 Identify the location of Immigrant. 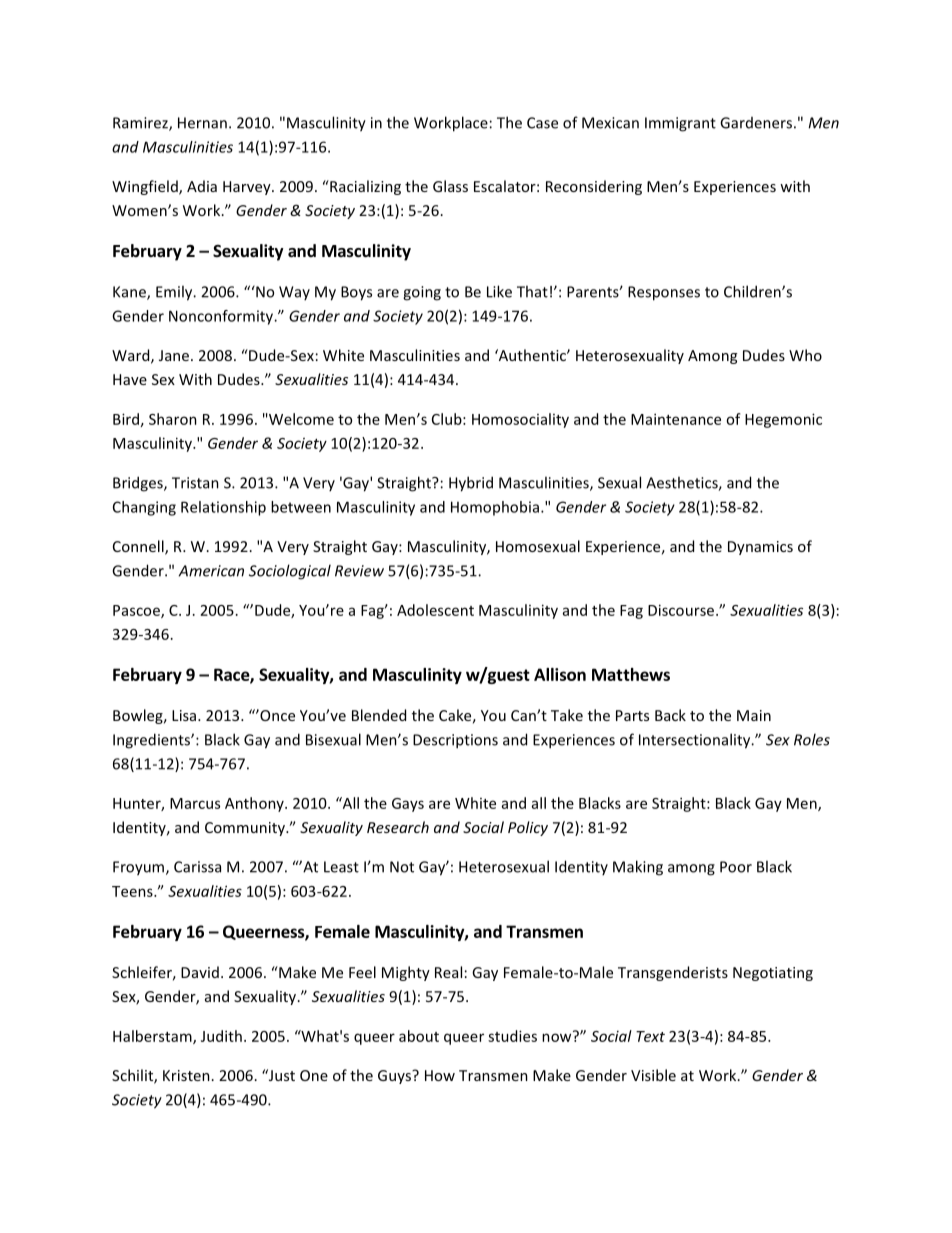
(680, 124).
